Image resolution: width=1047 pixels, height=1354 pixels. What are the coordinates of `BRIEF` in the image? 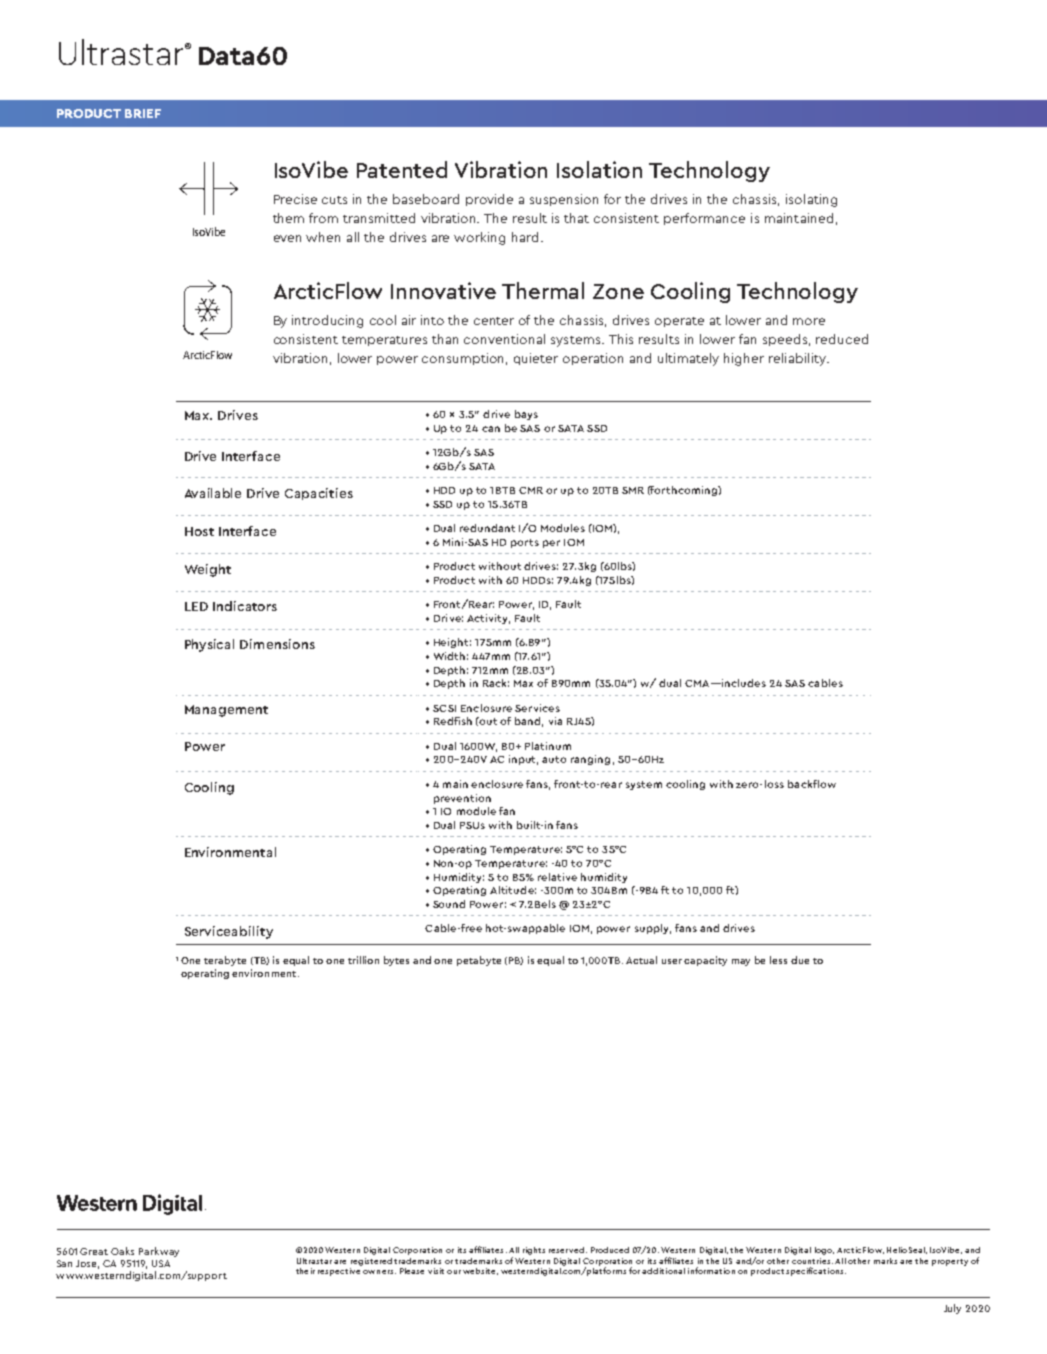 It's located at (143, 113).
